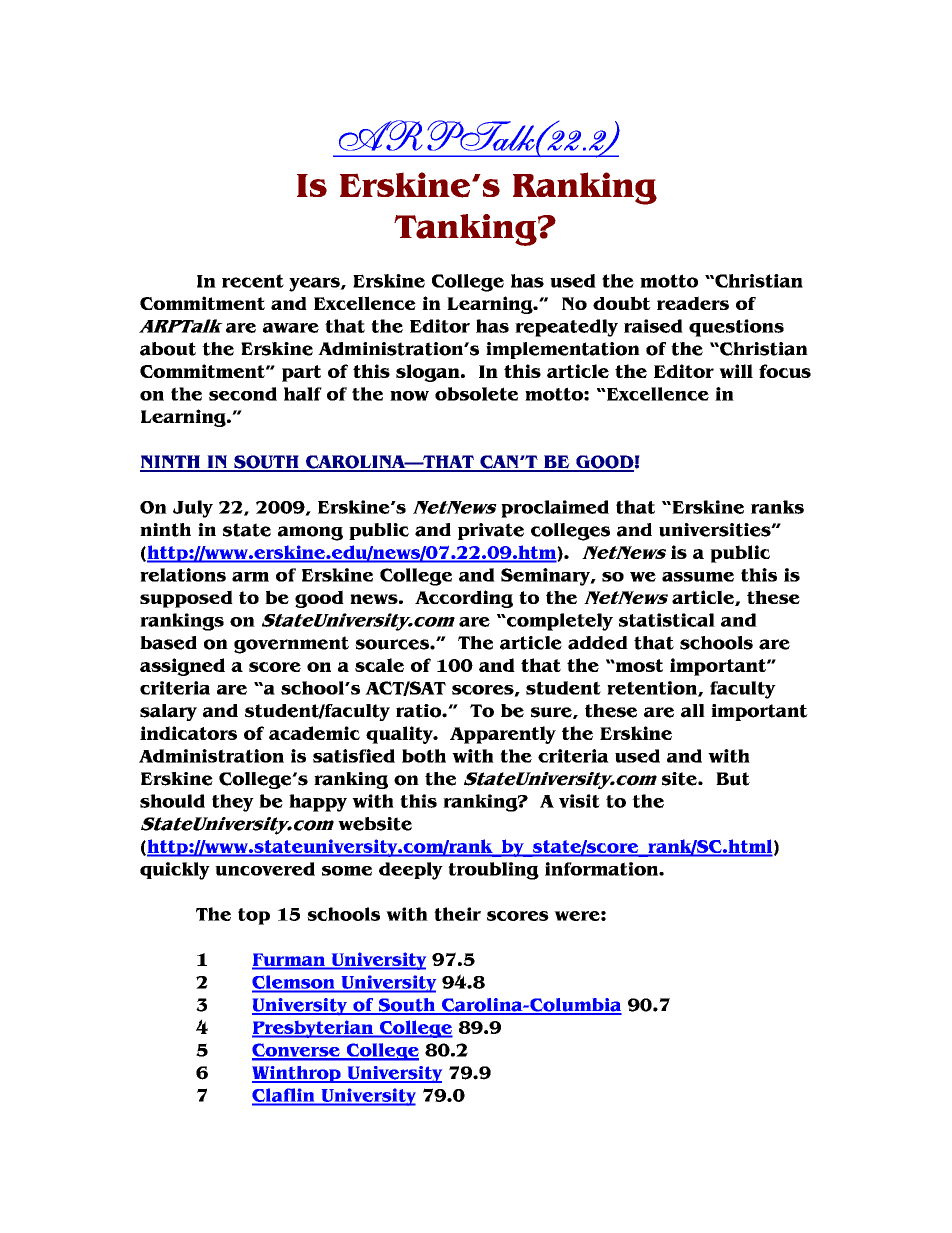 The height and width of the page is (1233, 952). What do you see at coordinates (193, 509) in the page?
I see `July` at bounding box center [193, 509].
